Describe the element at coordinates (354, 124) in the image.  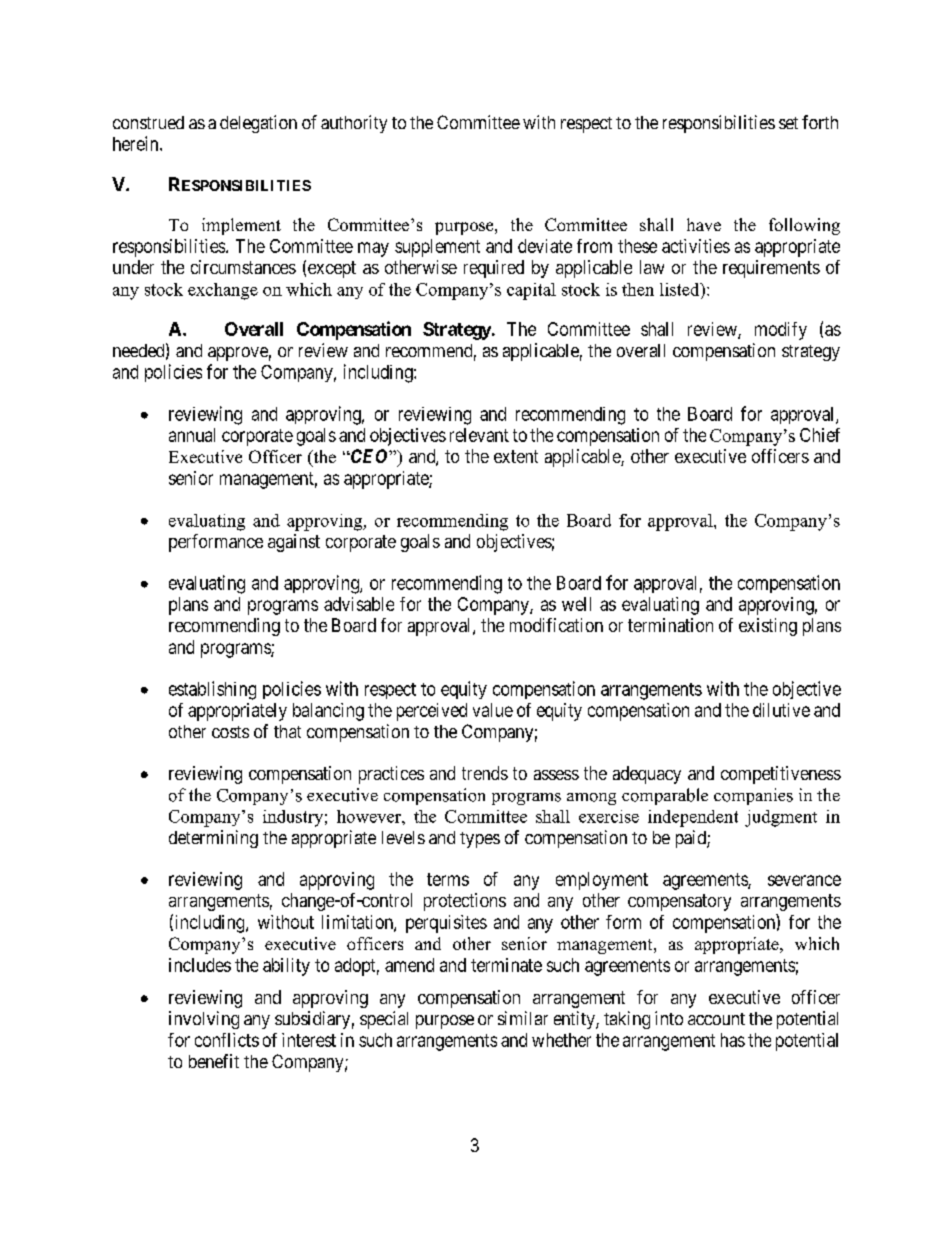
I see `authority` at that location.
